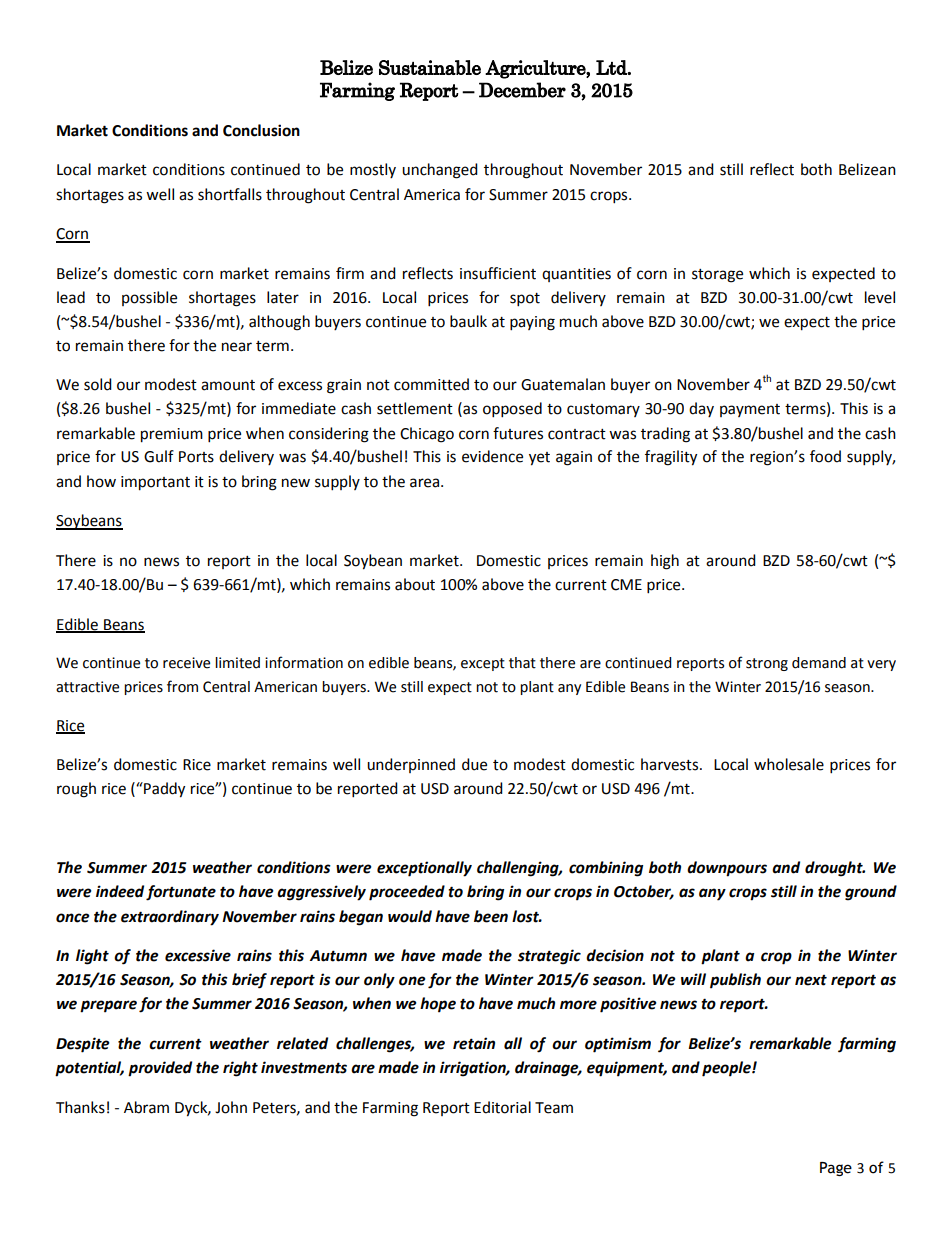 The width and height of the image is (952, 1233). What do you see at coordinates (146, 1107) in the image?
I see `Abram` at bounding box center [146, 1107].
